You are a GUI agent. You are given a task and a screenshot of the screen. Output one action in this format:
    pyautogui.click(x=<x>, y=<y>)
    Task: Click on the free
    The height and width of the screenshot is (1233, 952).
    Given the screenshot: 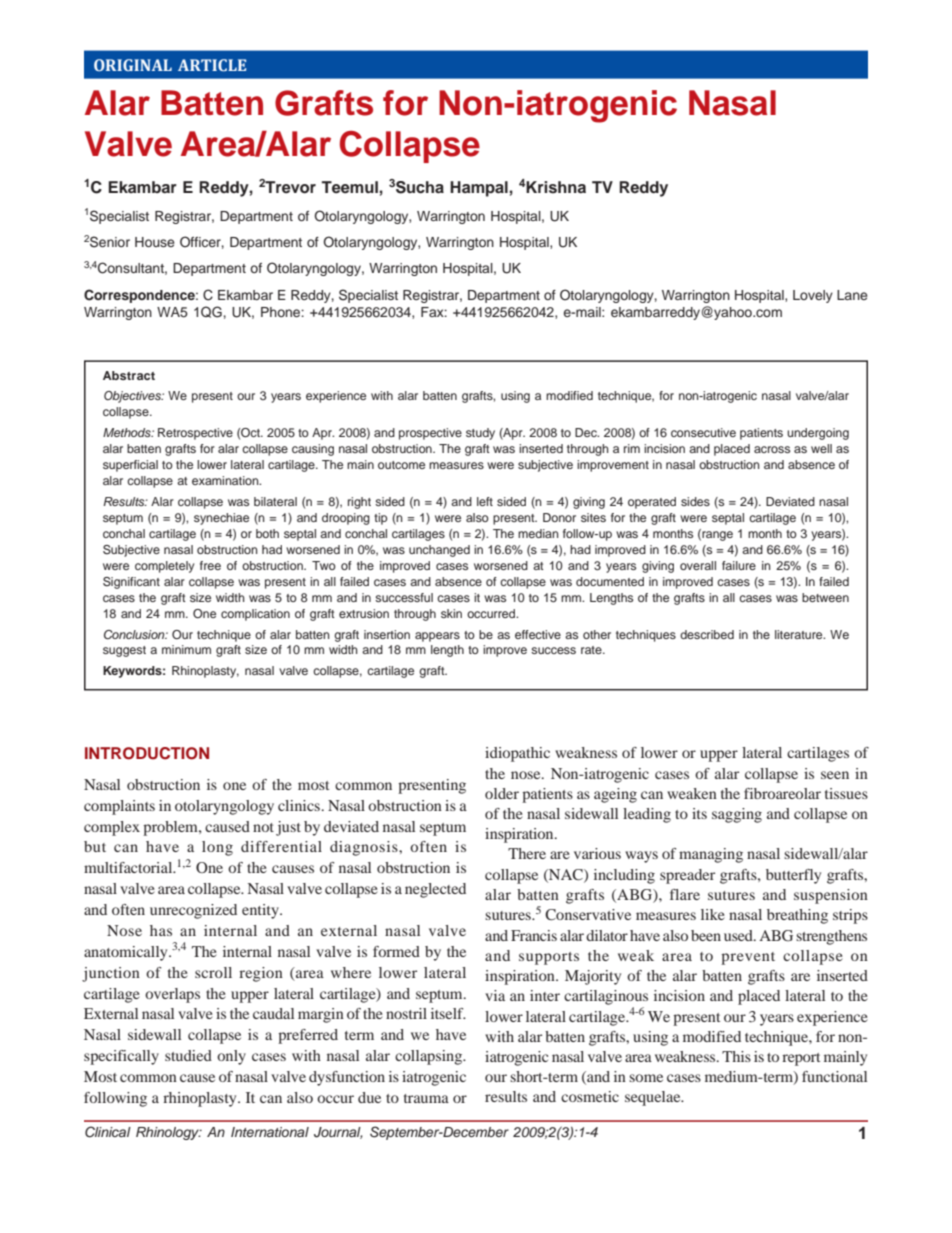 What is the action you would take?
    pyautogui.click(x=210, y=565)
